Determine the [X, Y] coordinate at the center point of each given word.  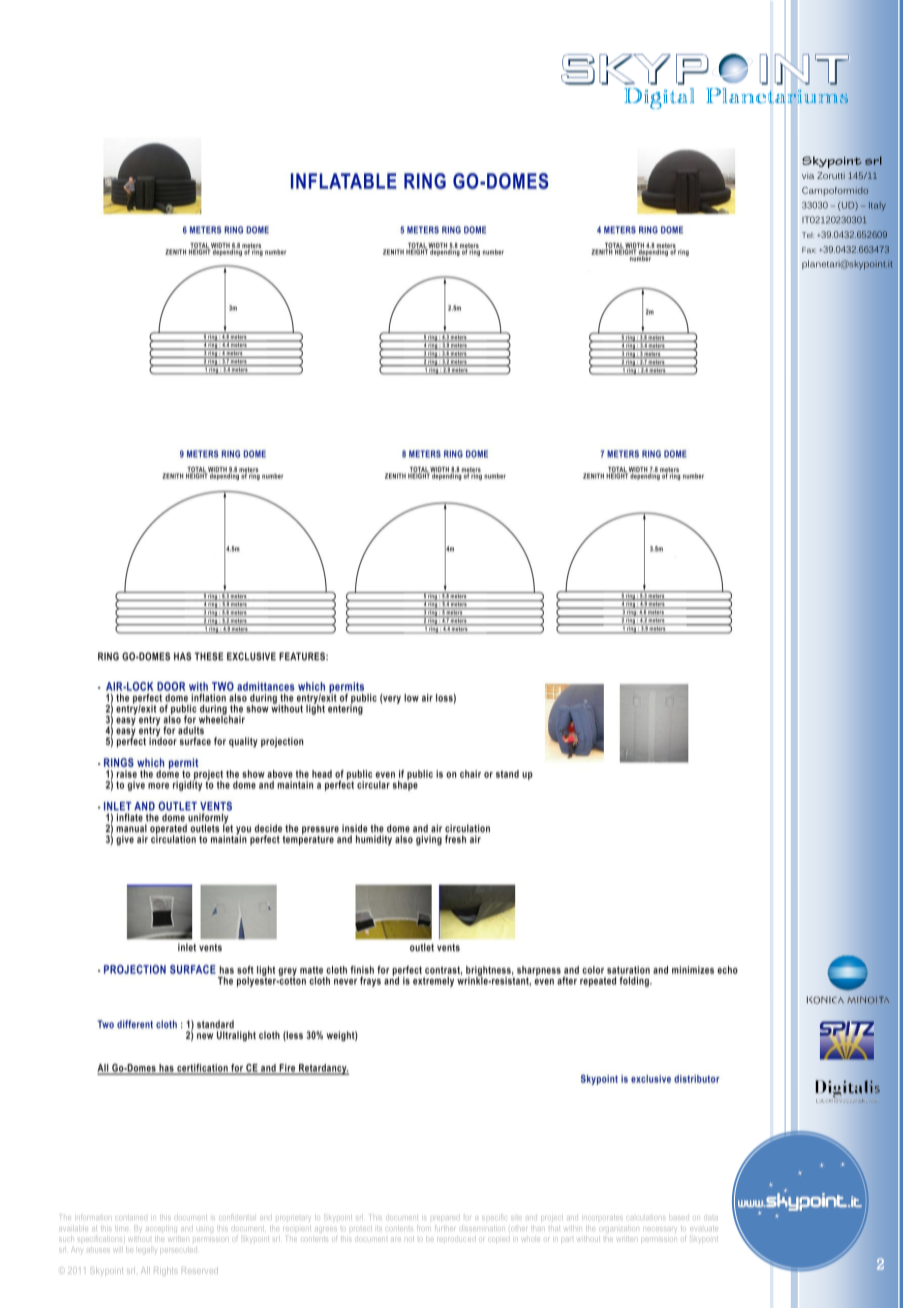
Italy [877, 206]
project [551, 1218]
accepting [162, 1228]
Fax [809, 250]
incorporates [603, 1217]
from [424, 1227]
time [122, 1228]
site [516, 1218]
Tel [808, 235]
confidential [236, 1218]
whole [530, 1240]
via [808, 175]
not [410, 1237]
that [554, 1229]
